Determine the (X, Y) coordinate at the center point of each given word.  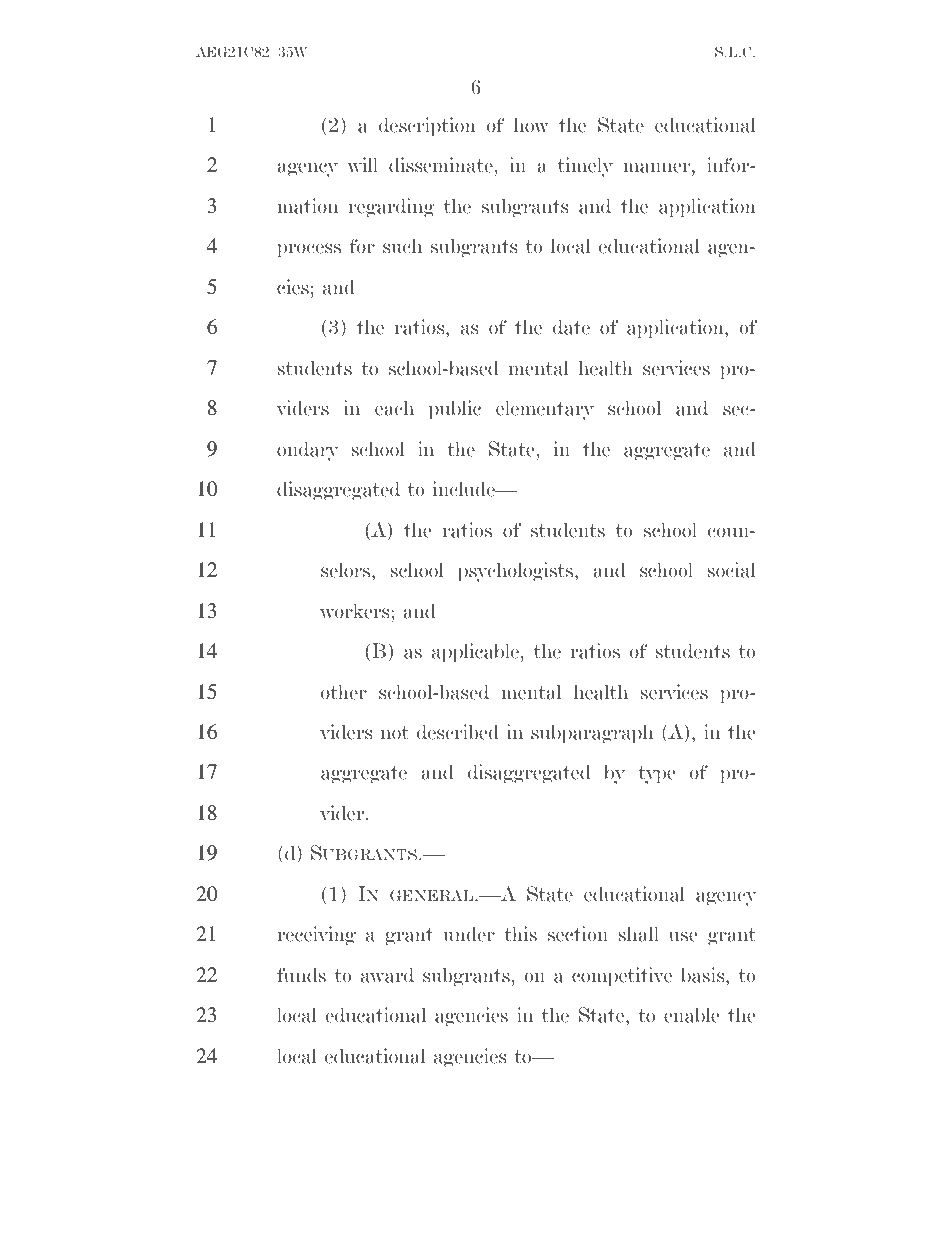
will (362, 165)
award (387, 975)
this (520, 934)
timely (585, 167)
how (531, 125)
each (394, 408)
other (344, 692)
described (458, 732)
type (656, 775)
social (732, 570)
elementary (545, 410)
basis (704, 975)
